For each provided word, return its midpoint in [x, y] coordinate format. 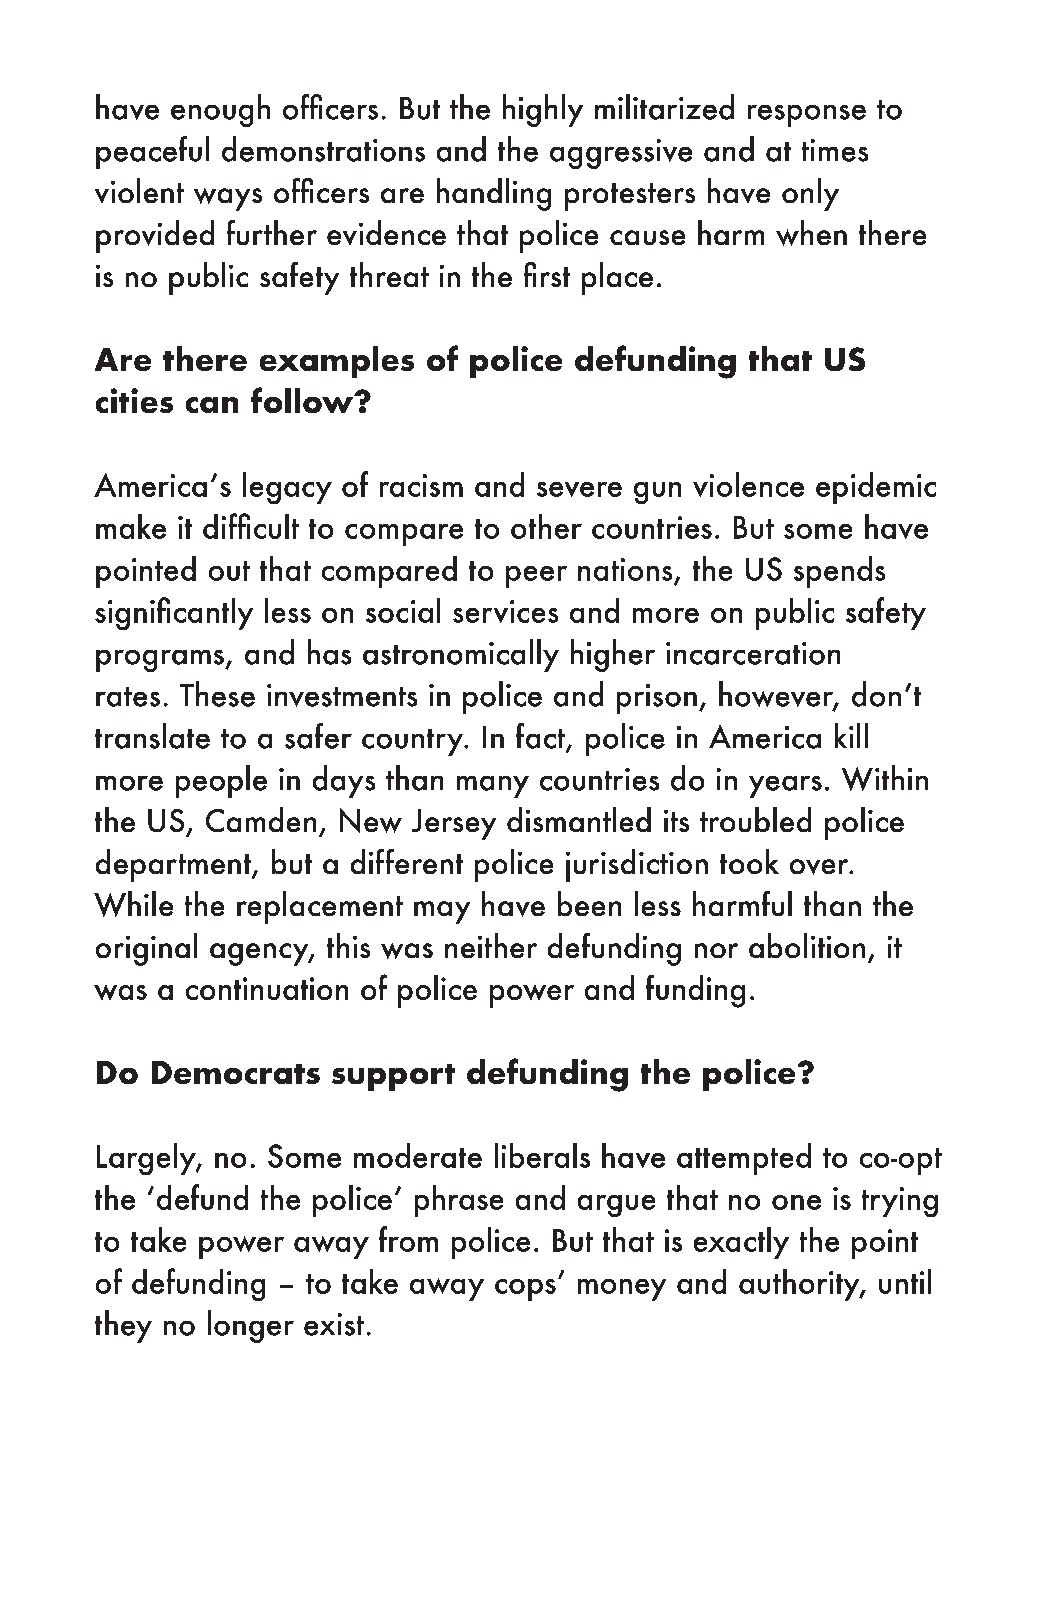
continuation [267, 988]
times [835, 150]
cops [525, 1290]
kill [851, 735]
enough [220, 110]
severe [579, 489]
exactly [741, 1243]
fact [541, 737]
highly [543, 110]
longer [251, 1326]
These [217, 694]
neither [491, 945]
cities [134, 400]
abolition [807, 945]
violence [748, 484]
